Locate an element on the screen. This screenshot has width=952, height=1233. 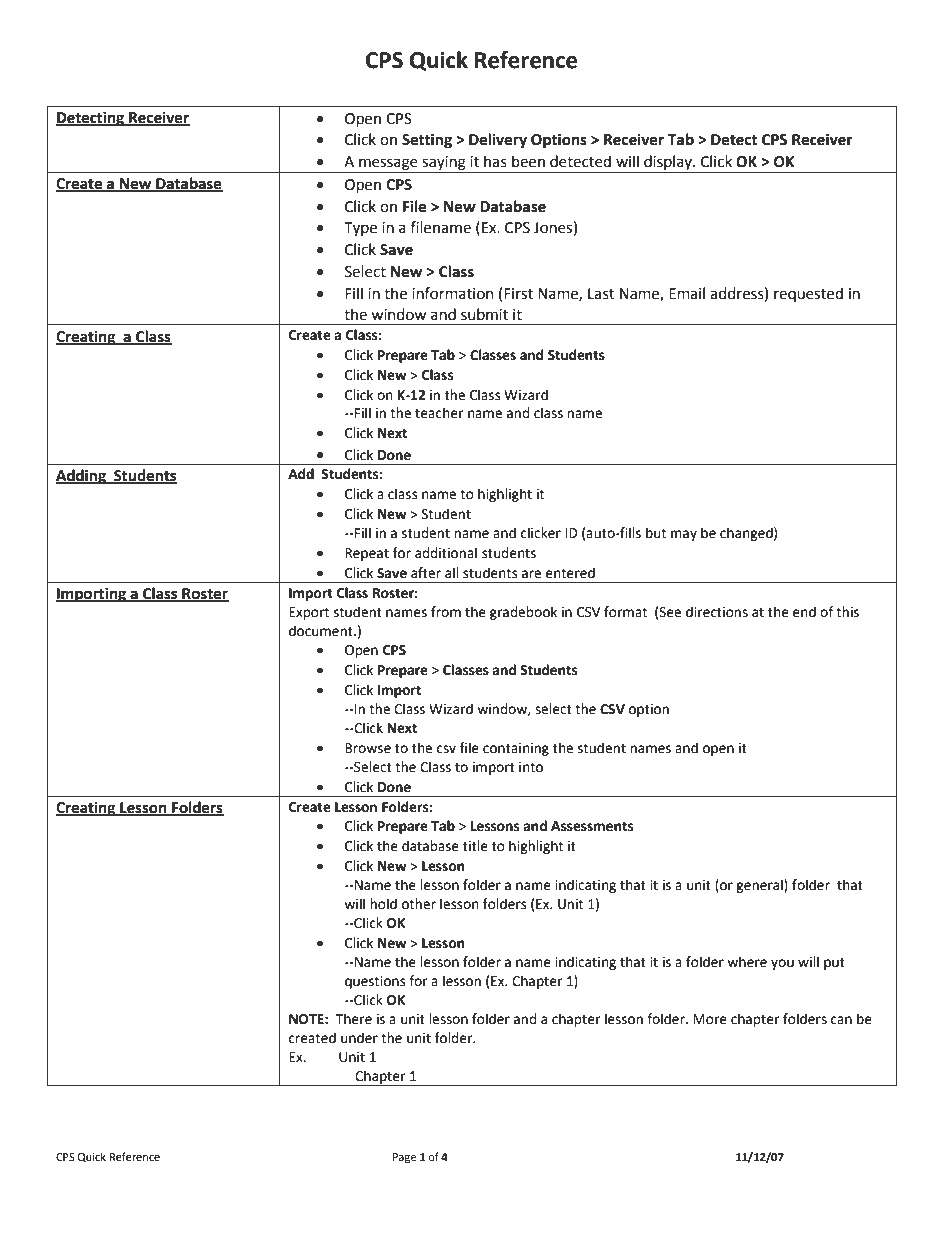
display is located at coordinates (668, 164).
